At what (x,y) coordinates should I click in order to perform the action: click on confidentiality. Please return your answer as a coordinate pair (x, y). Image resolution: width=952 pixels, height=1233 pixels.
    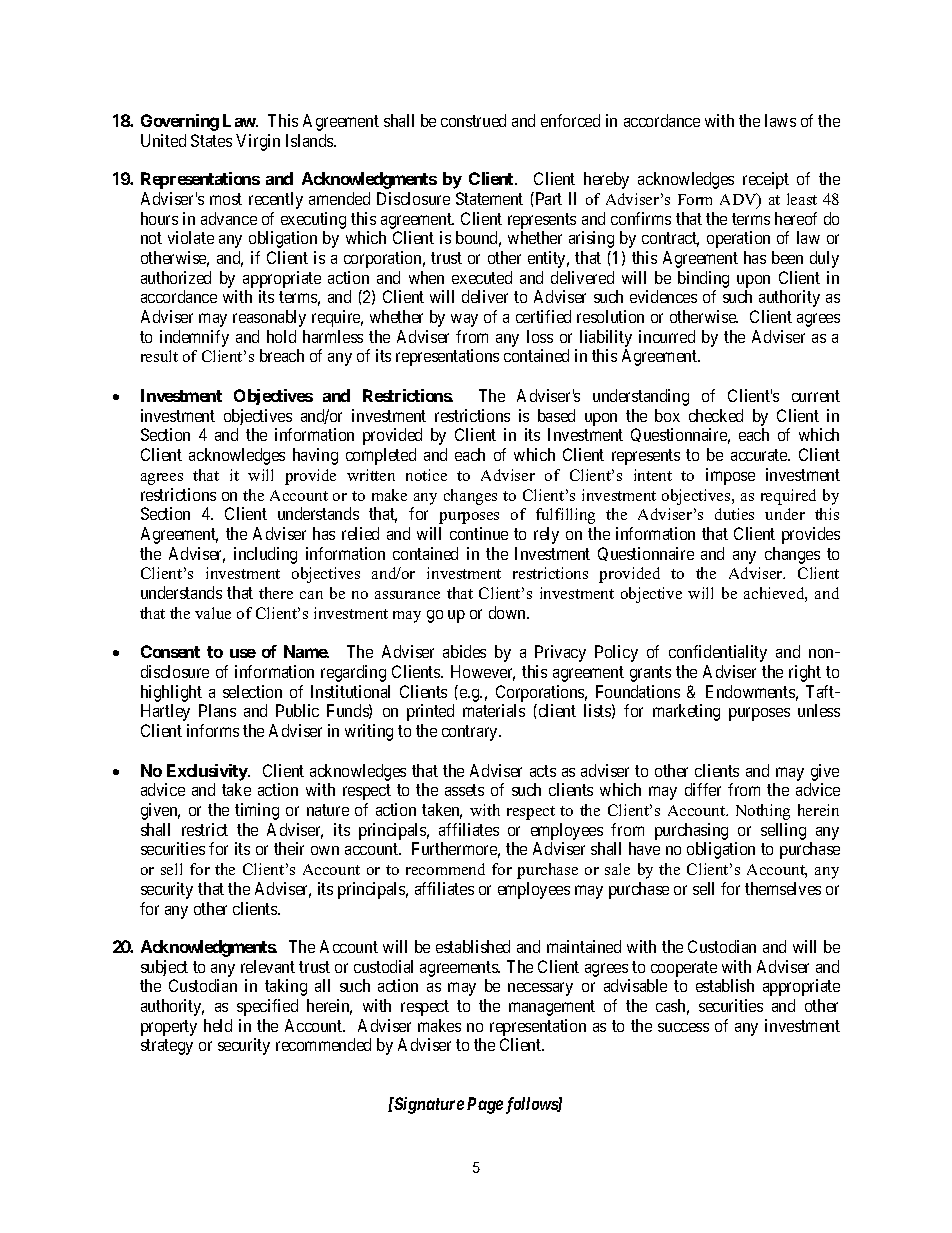
    Looking at the image, I should click on (718, 653).
